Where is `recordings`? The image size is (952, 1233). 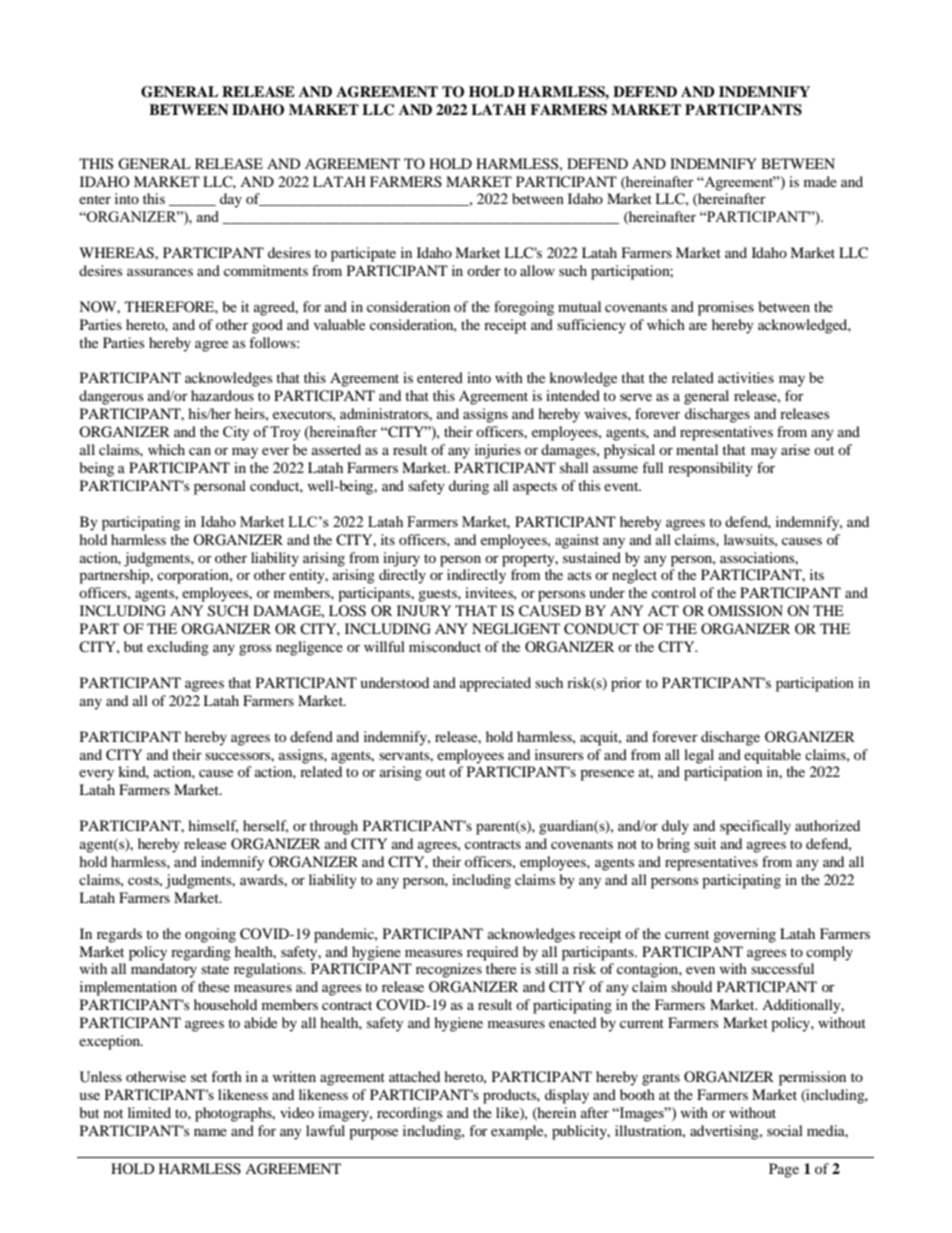 recordings is located at coordinates (409, 1114).
